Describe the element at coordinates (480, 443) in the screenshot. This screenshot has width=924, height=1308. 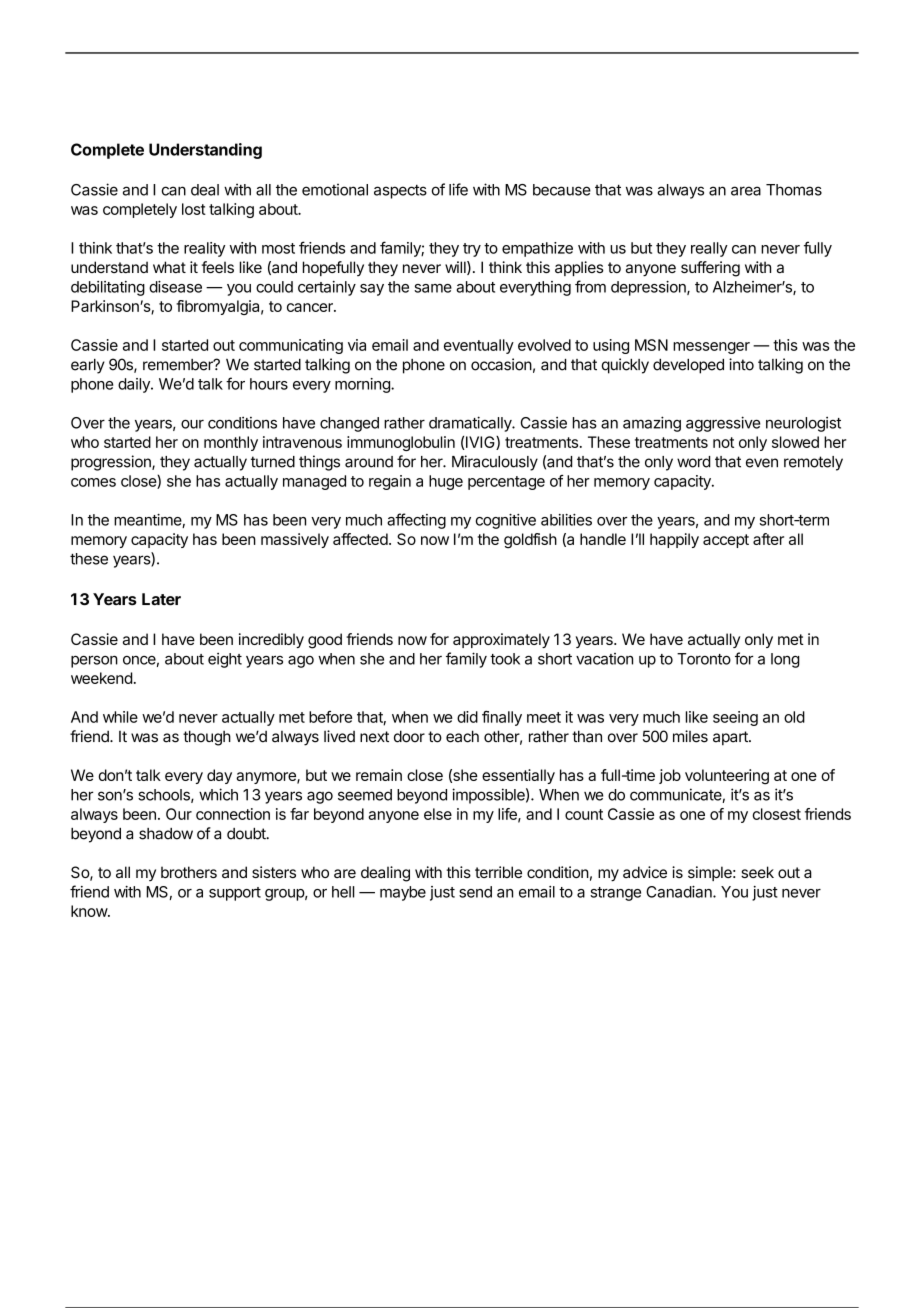
I see `IVIG` at that location.
